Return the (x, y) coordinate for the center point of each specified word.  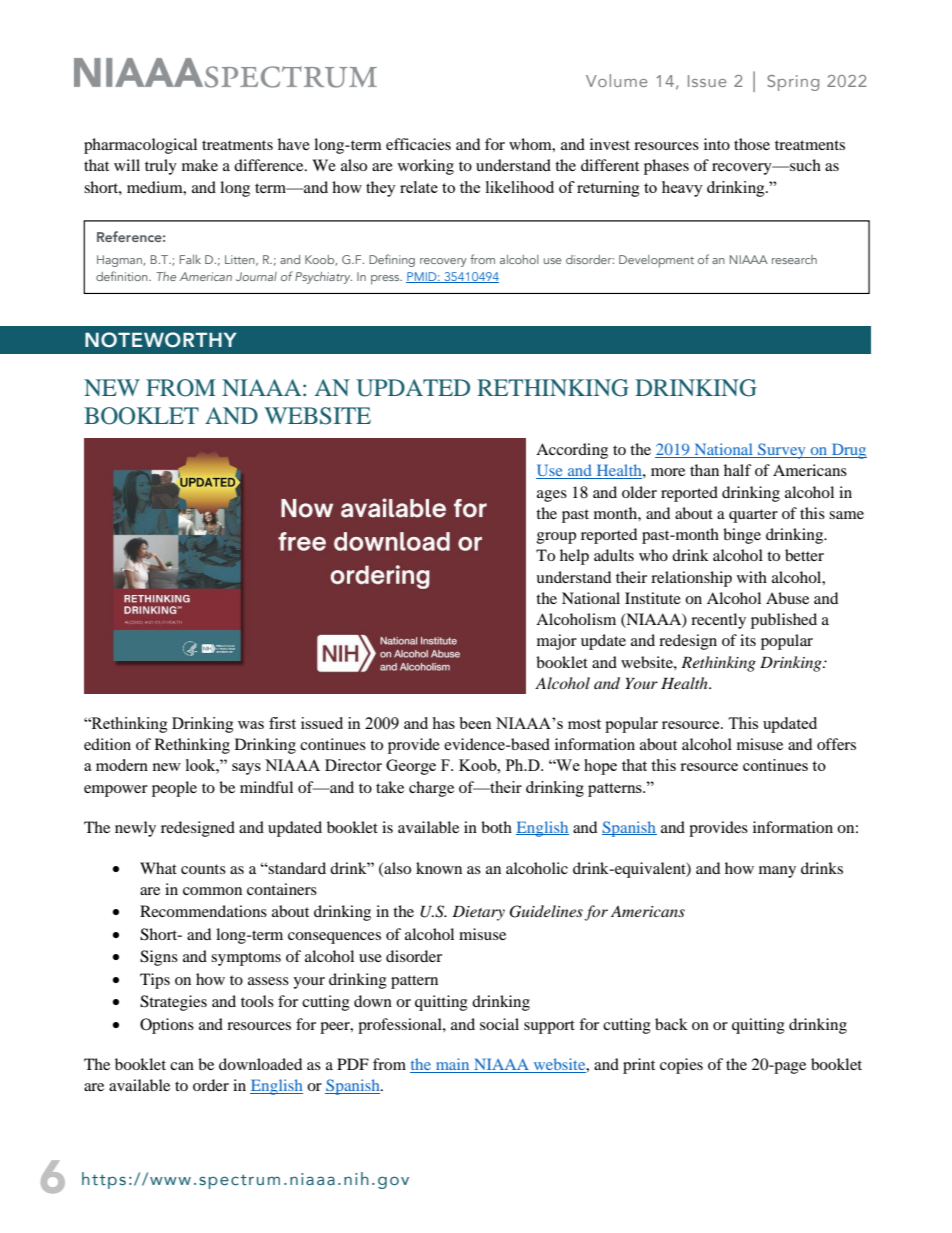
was (251, 725)
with (752, 577)
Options (167, 1026)
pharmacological (140, 146)
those (752, 144)
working (426, 167)
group (556, 538)
